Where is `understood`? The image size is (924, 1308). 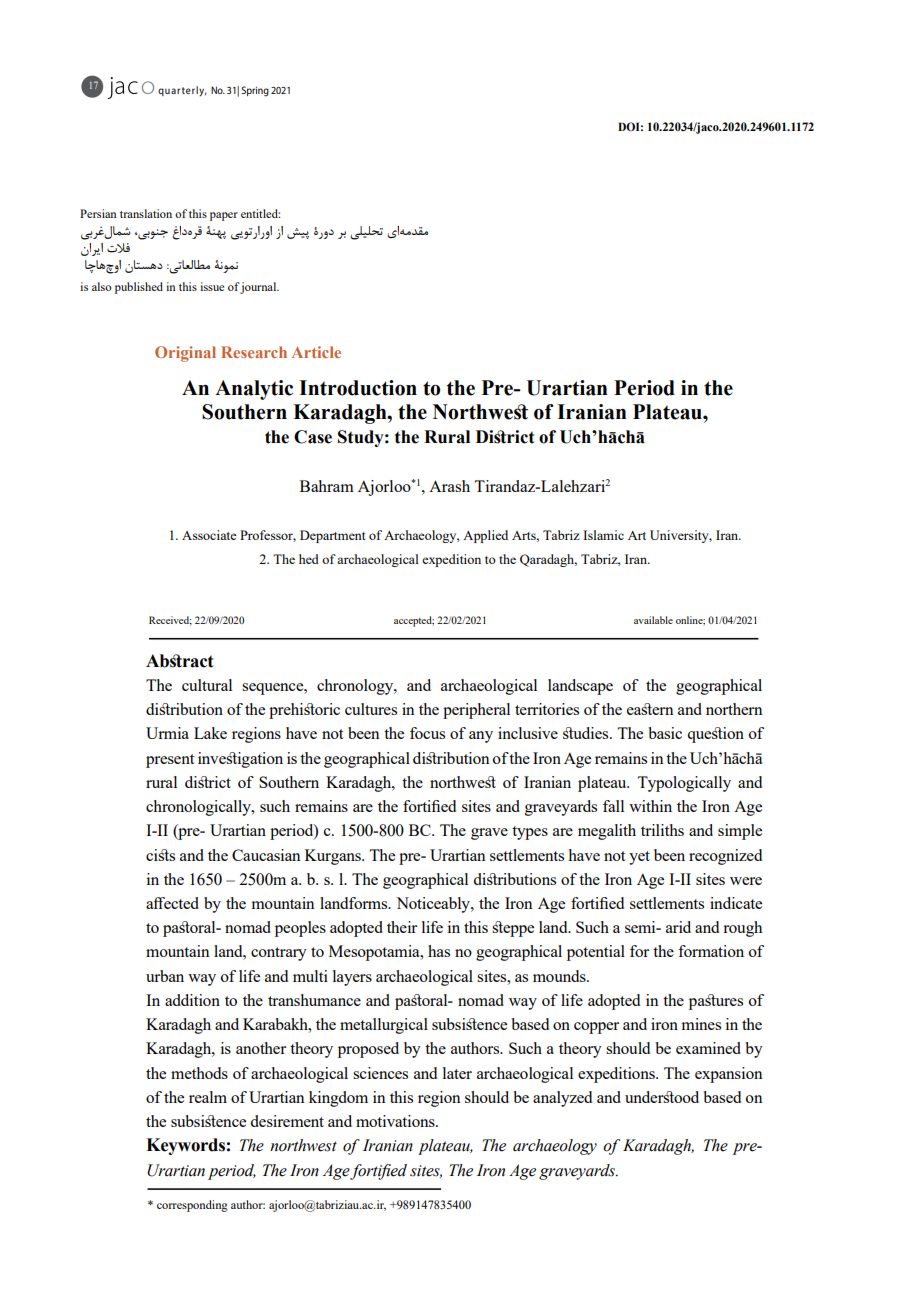 understood is located at coordinates (662, 1097).
